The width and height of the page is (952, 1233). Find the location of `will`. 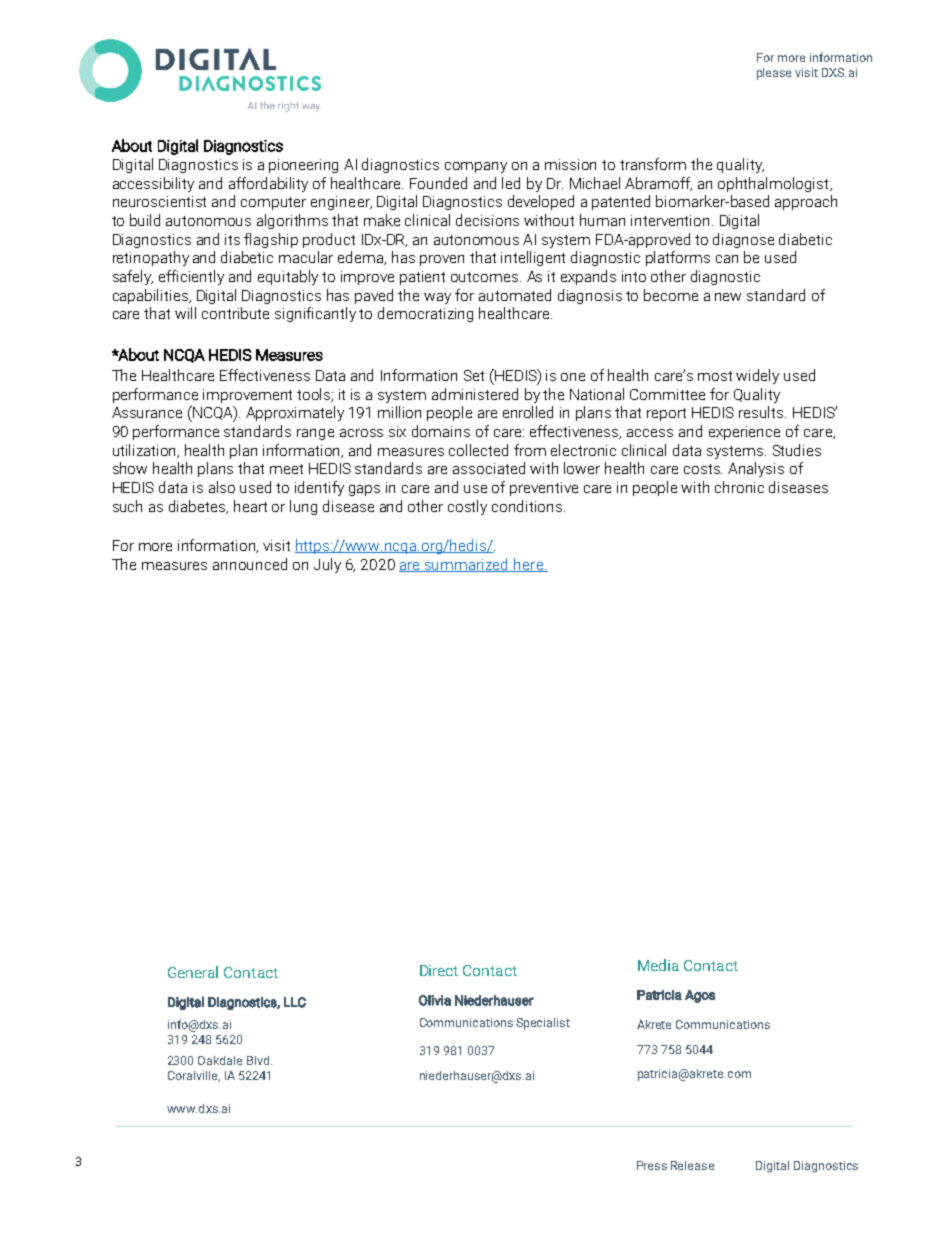

will is located at coordinates (185, 313).
